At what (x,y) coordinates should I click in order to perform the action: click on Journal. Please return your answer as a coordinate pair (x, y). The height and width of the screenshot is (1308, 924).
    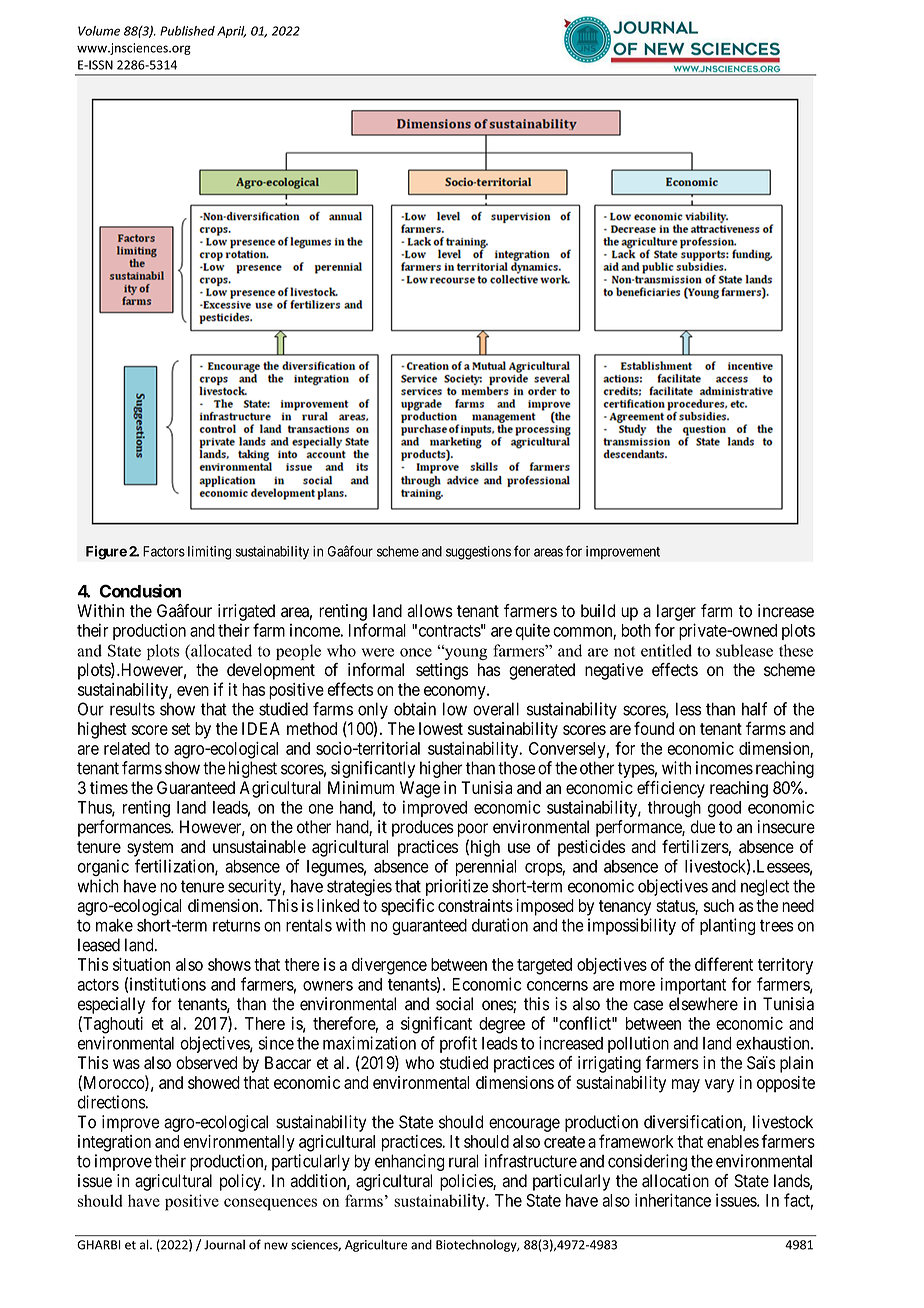
    Looking at the image, I should click on (224, 1245).
